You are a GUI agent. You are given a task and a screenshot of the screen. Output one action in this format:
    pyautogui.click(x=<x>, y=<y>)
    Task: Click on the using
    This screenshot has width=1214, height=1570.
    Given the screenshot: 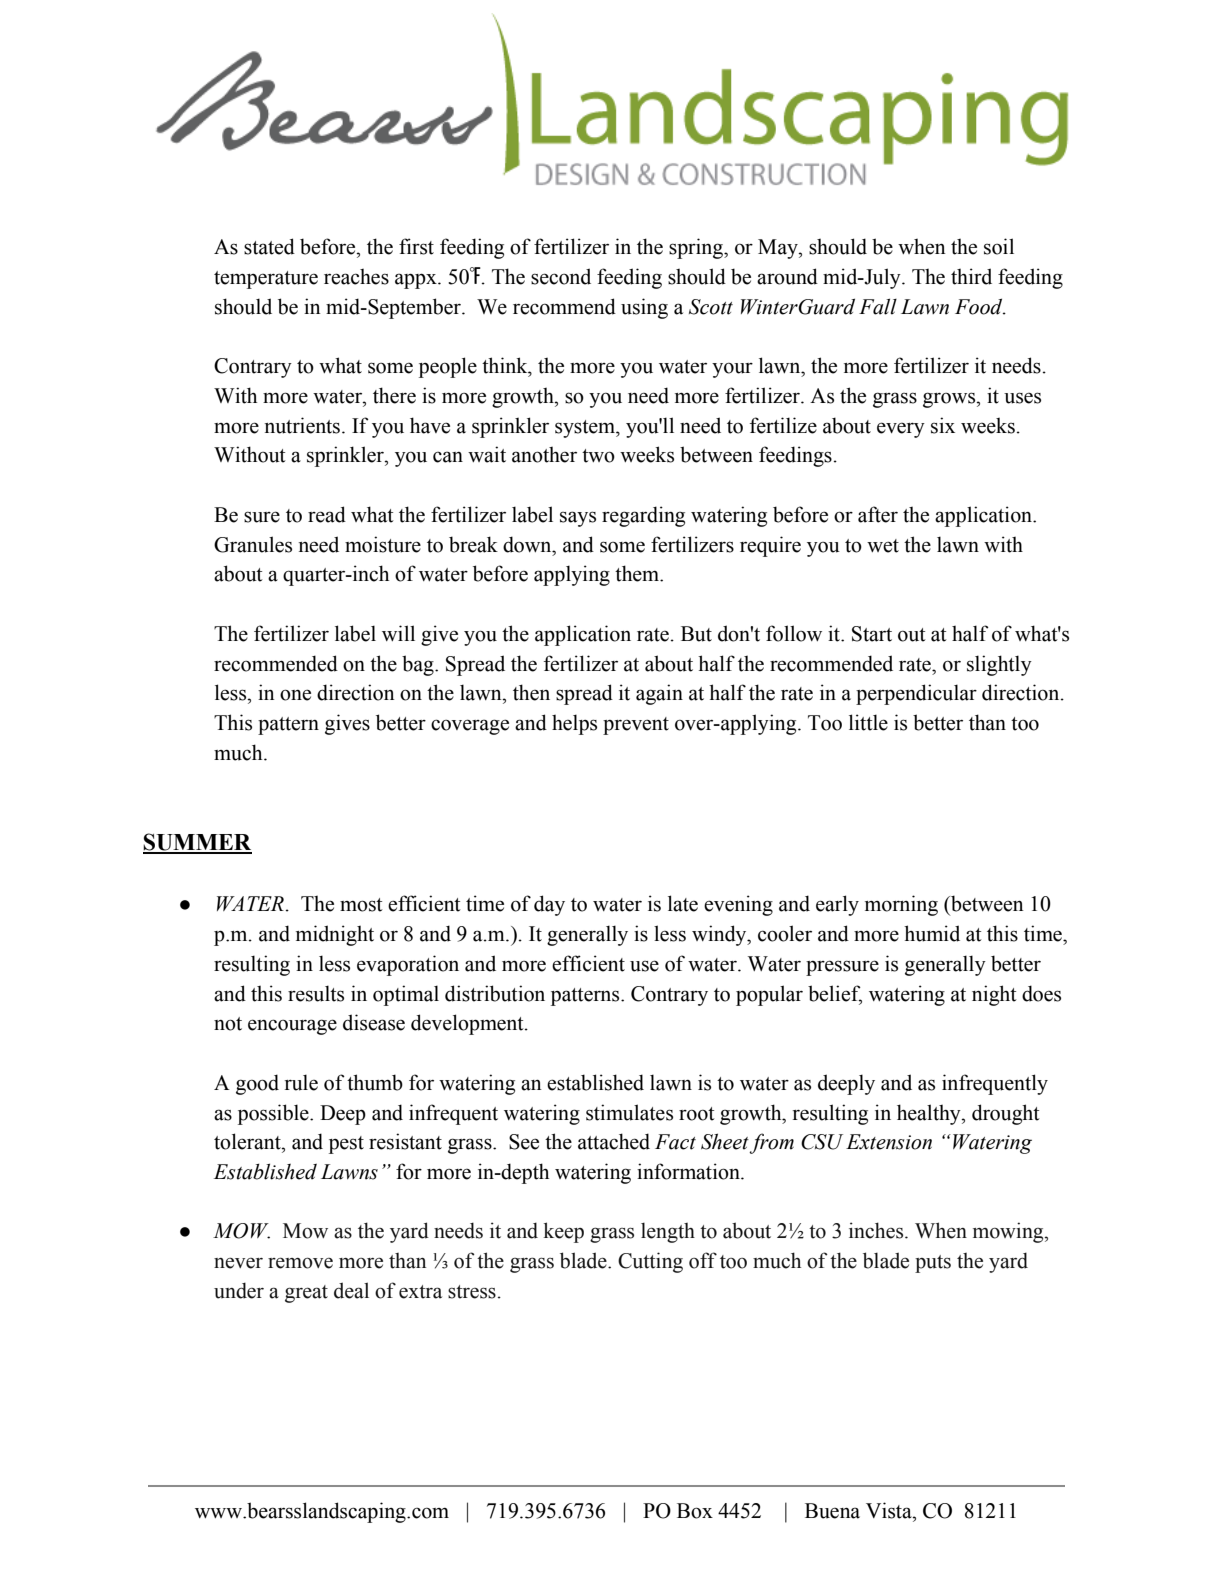 What is the action you would take?
    pyautogui.click(x=644, y=308)
